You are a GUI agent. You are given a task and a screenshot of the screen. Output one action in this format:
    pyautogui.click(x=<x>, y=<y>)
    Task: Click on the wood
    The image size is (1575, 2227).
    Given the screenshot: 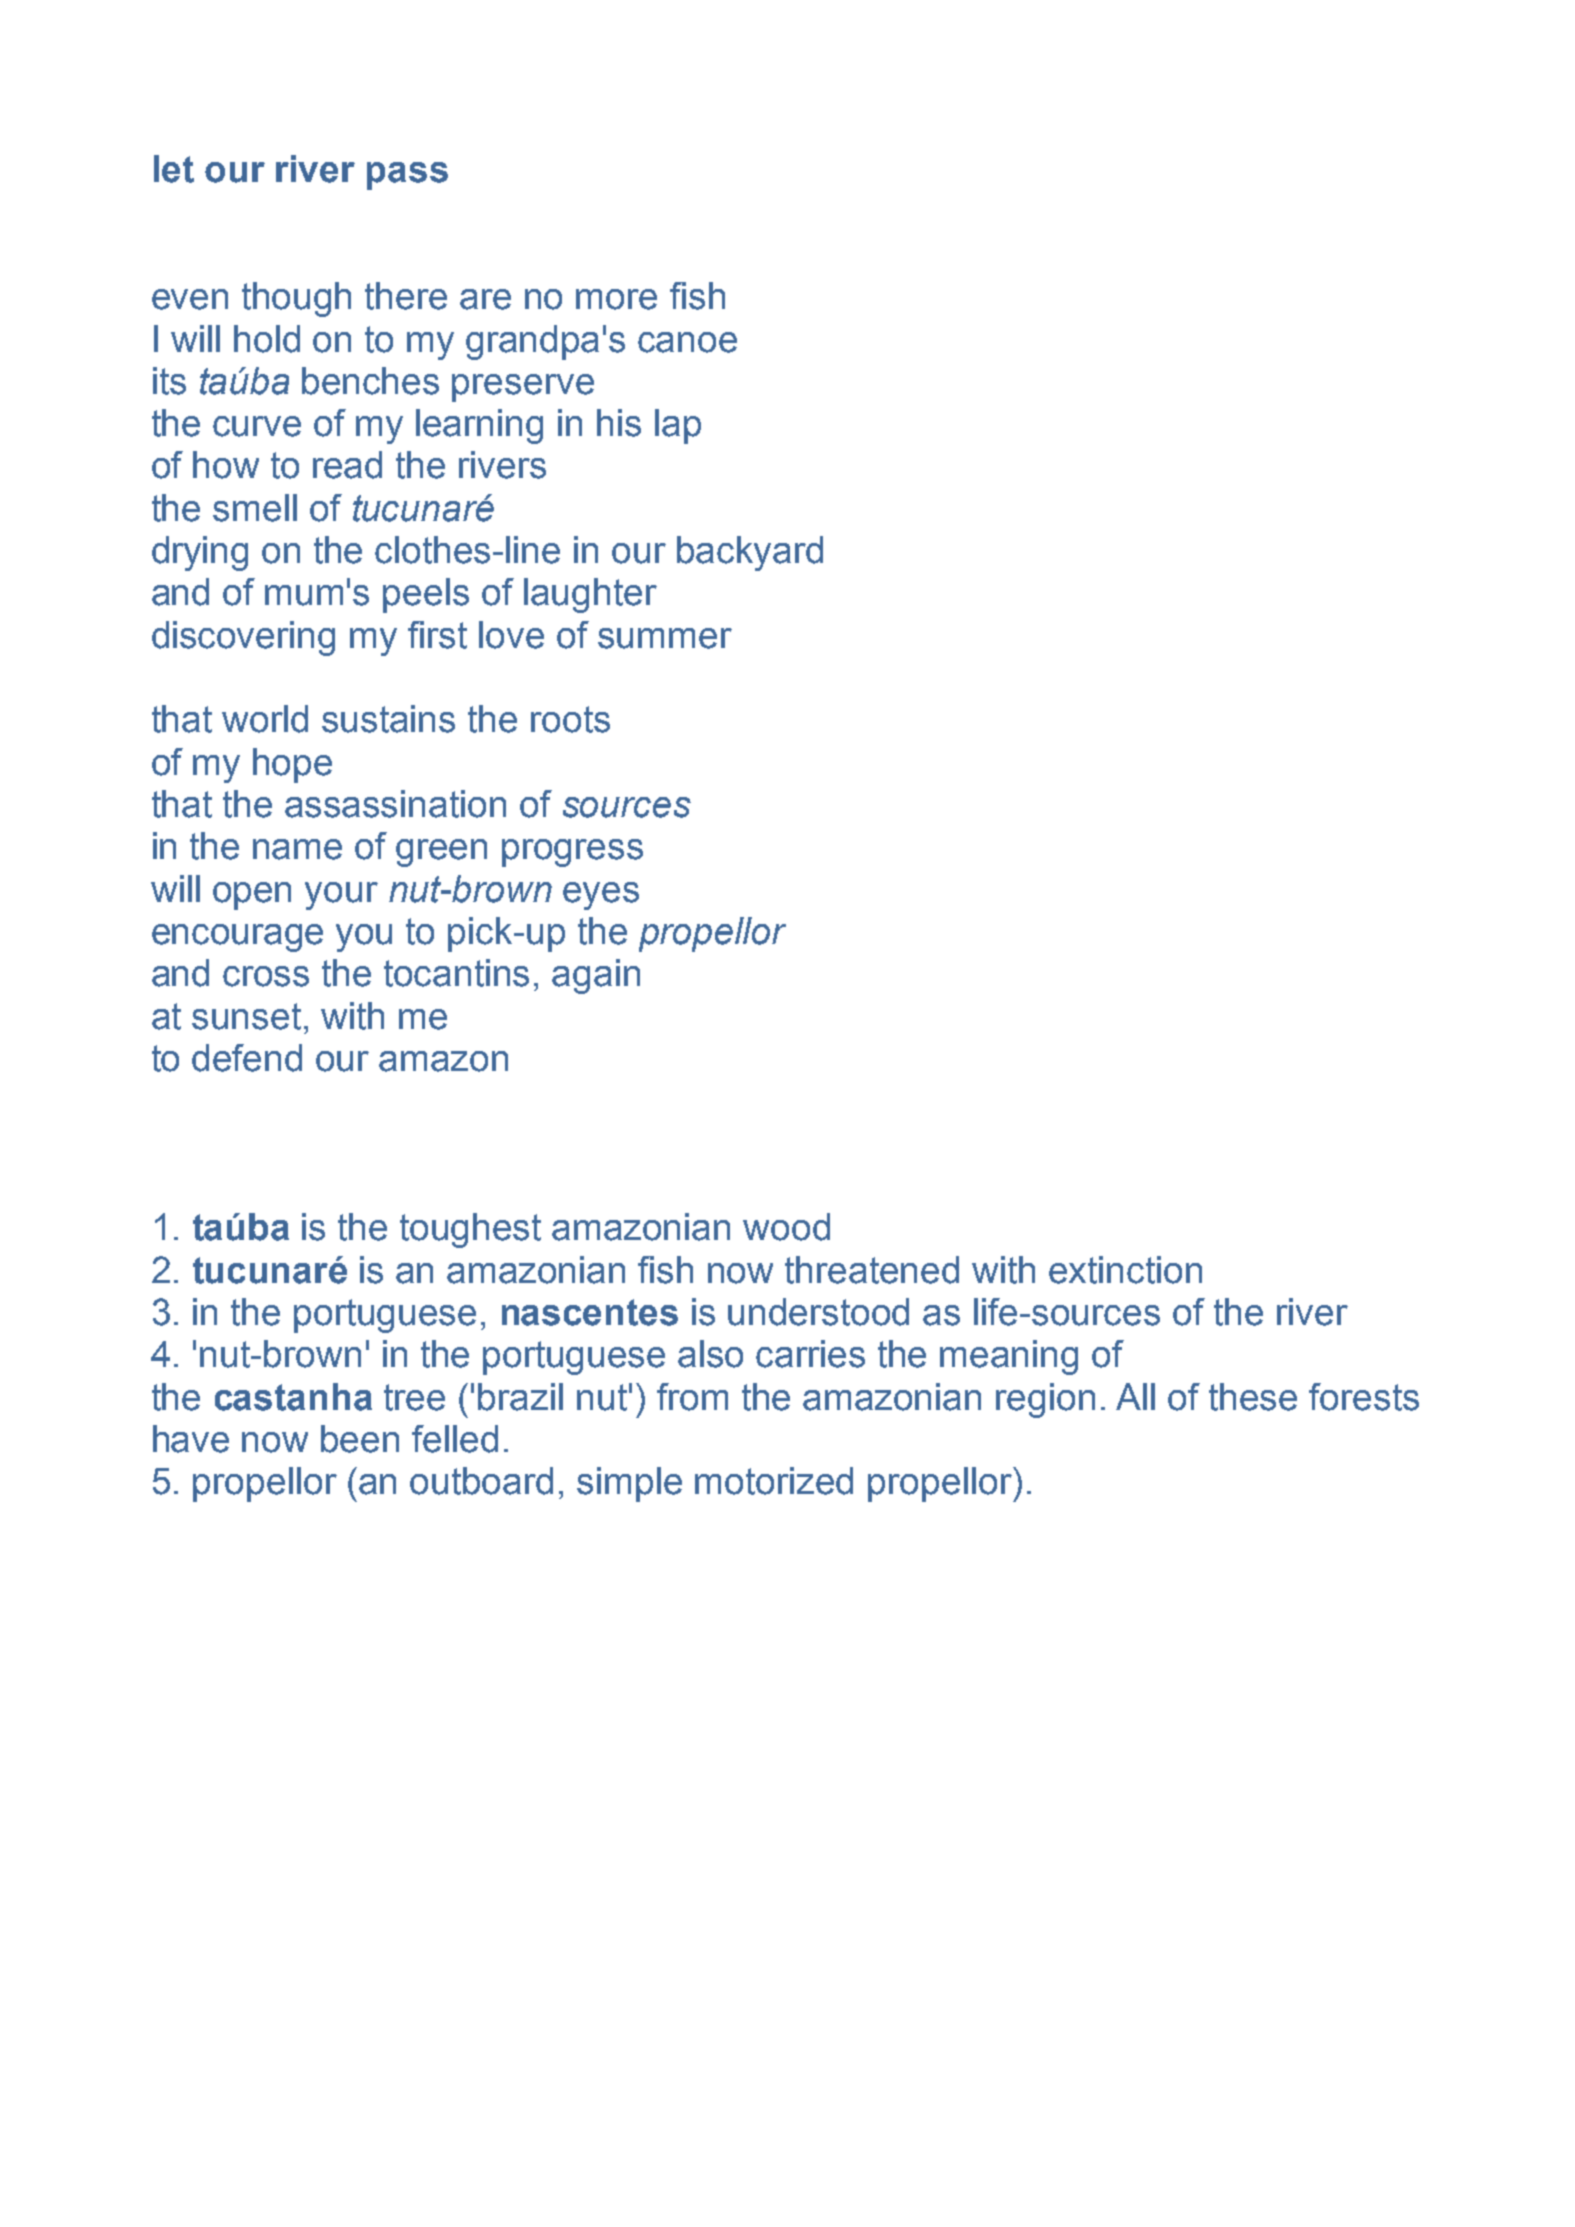 What is the action you would take?
    pyautogui.click(x=786, y=1227)
